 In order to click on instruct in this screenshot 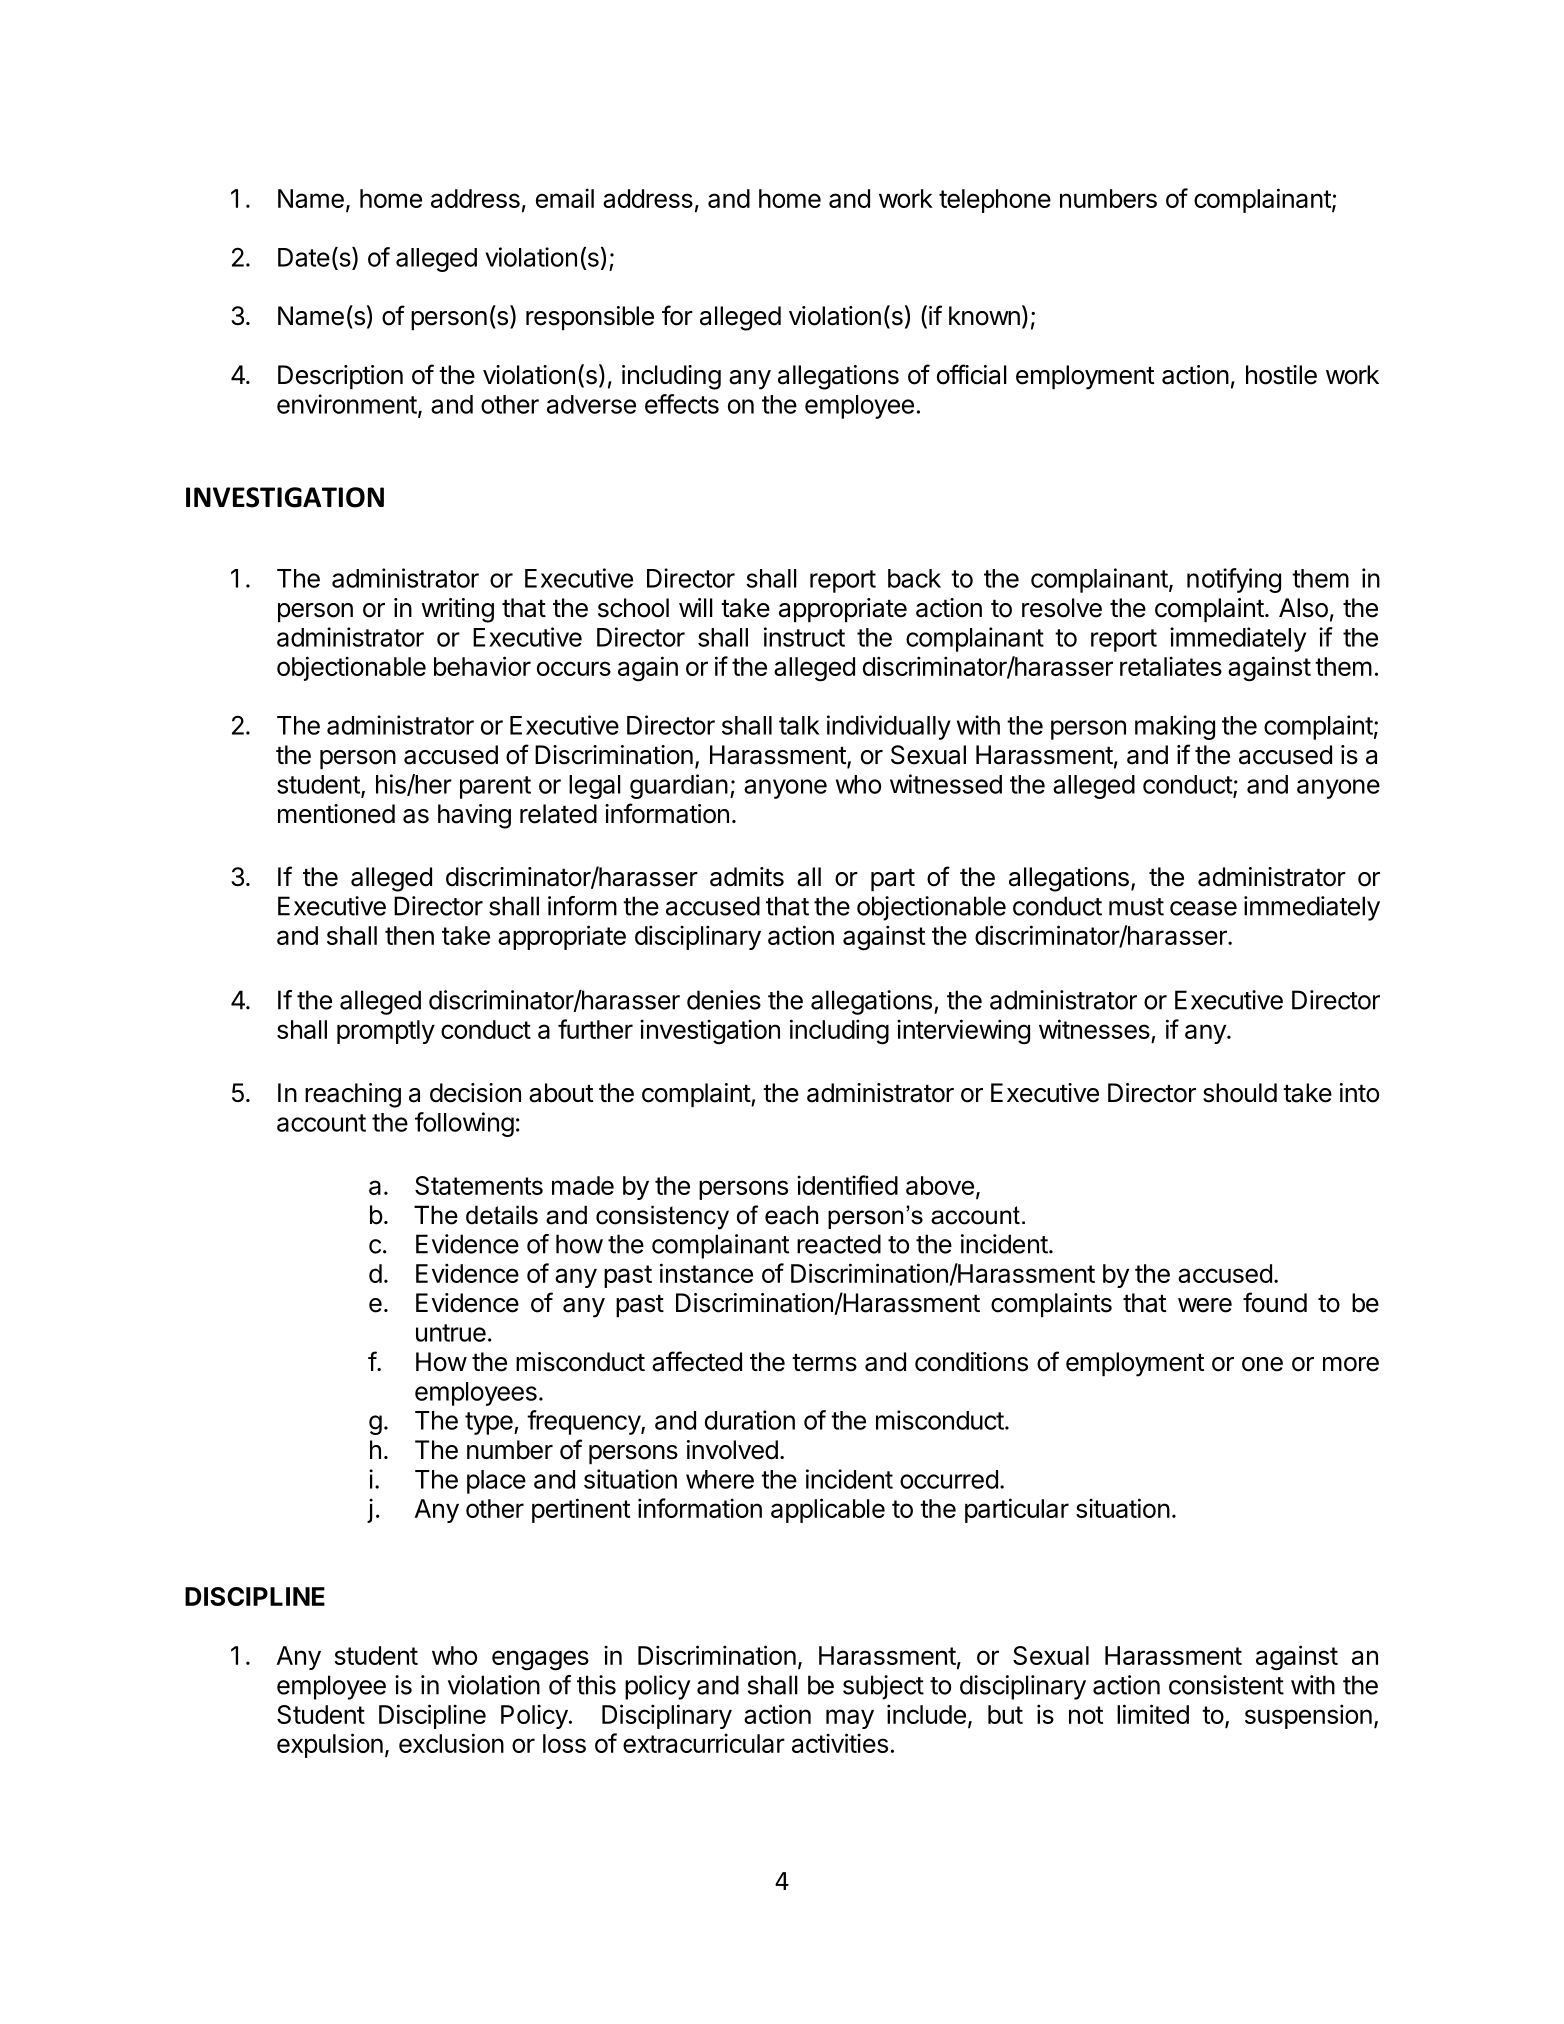, I will do `click(804, 637)`.
